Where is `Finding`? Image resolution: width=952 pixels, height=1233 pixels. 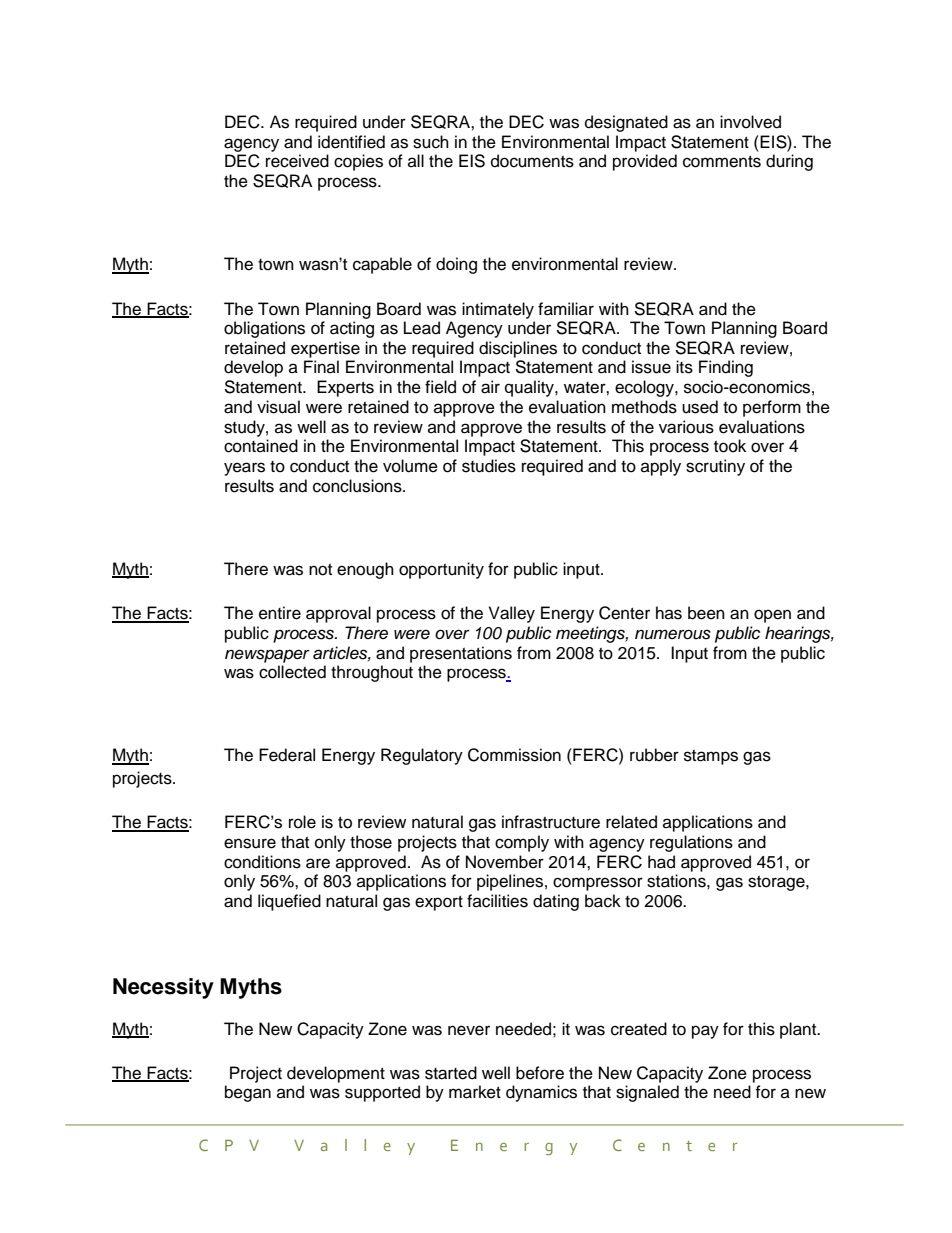 Finding is located at coordinates (726, 368).
